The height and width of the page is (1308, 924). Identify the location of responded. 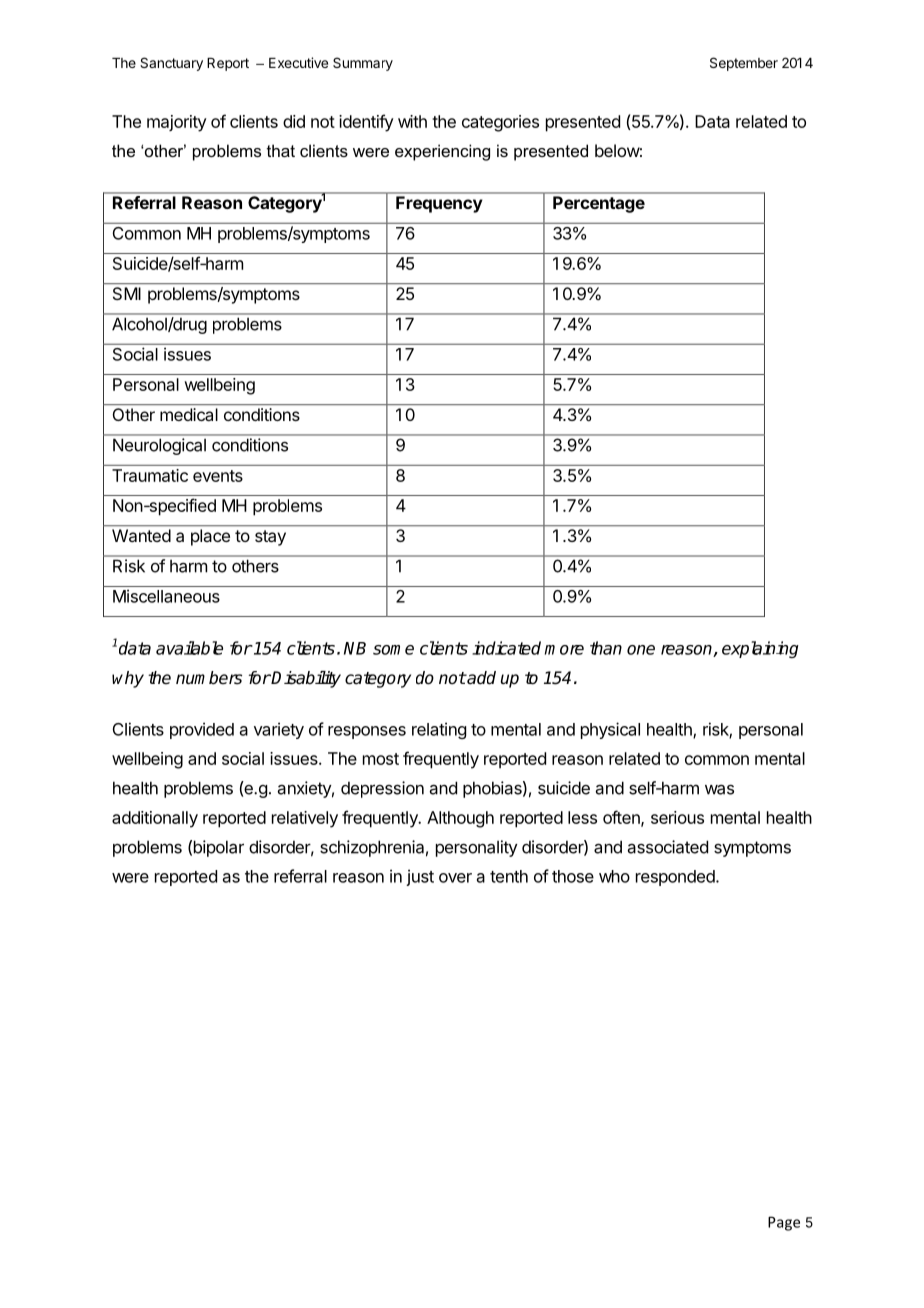
(676, 878).
